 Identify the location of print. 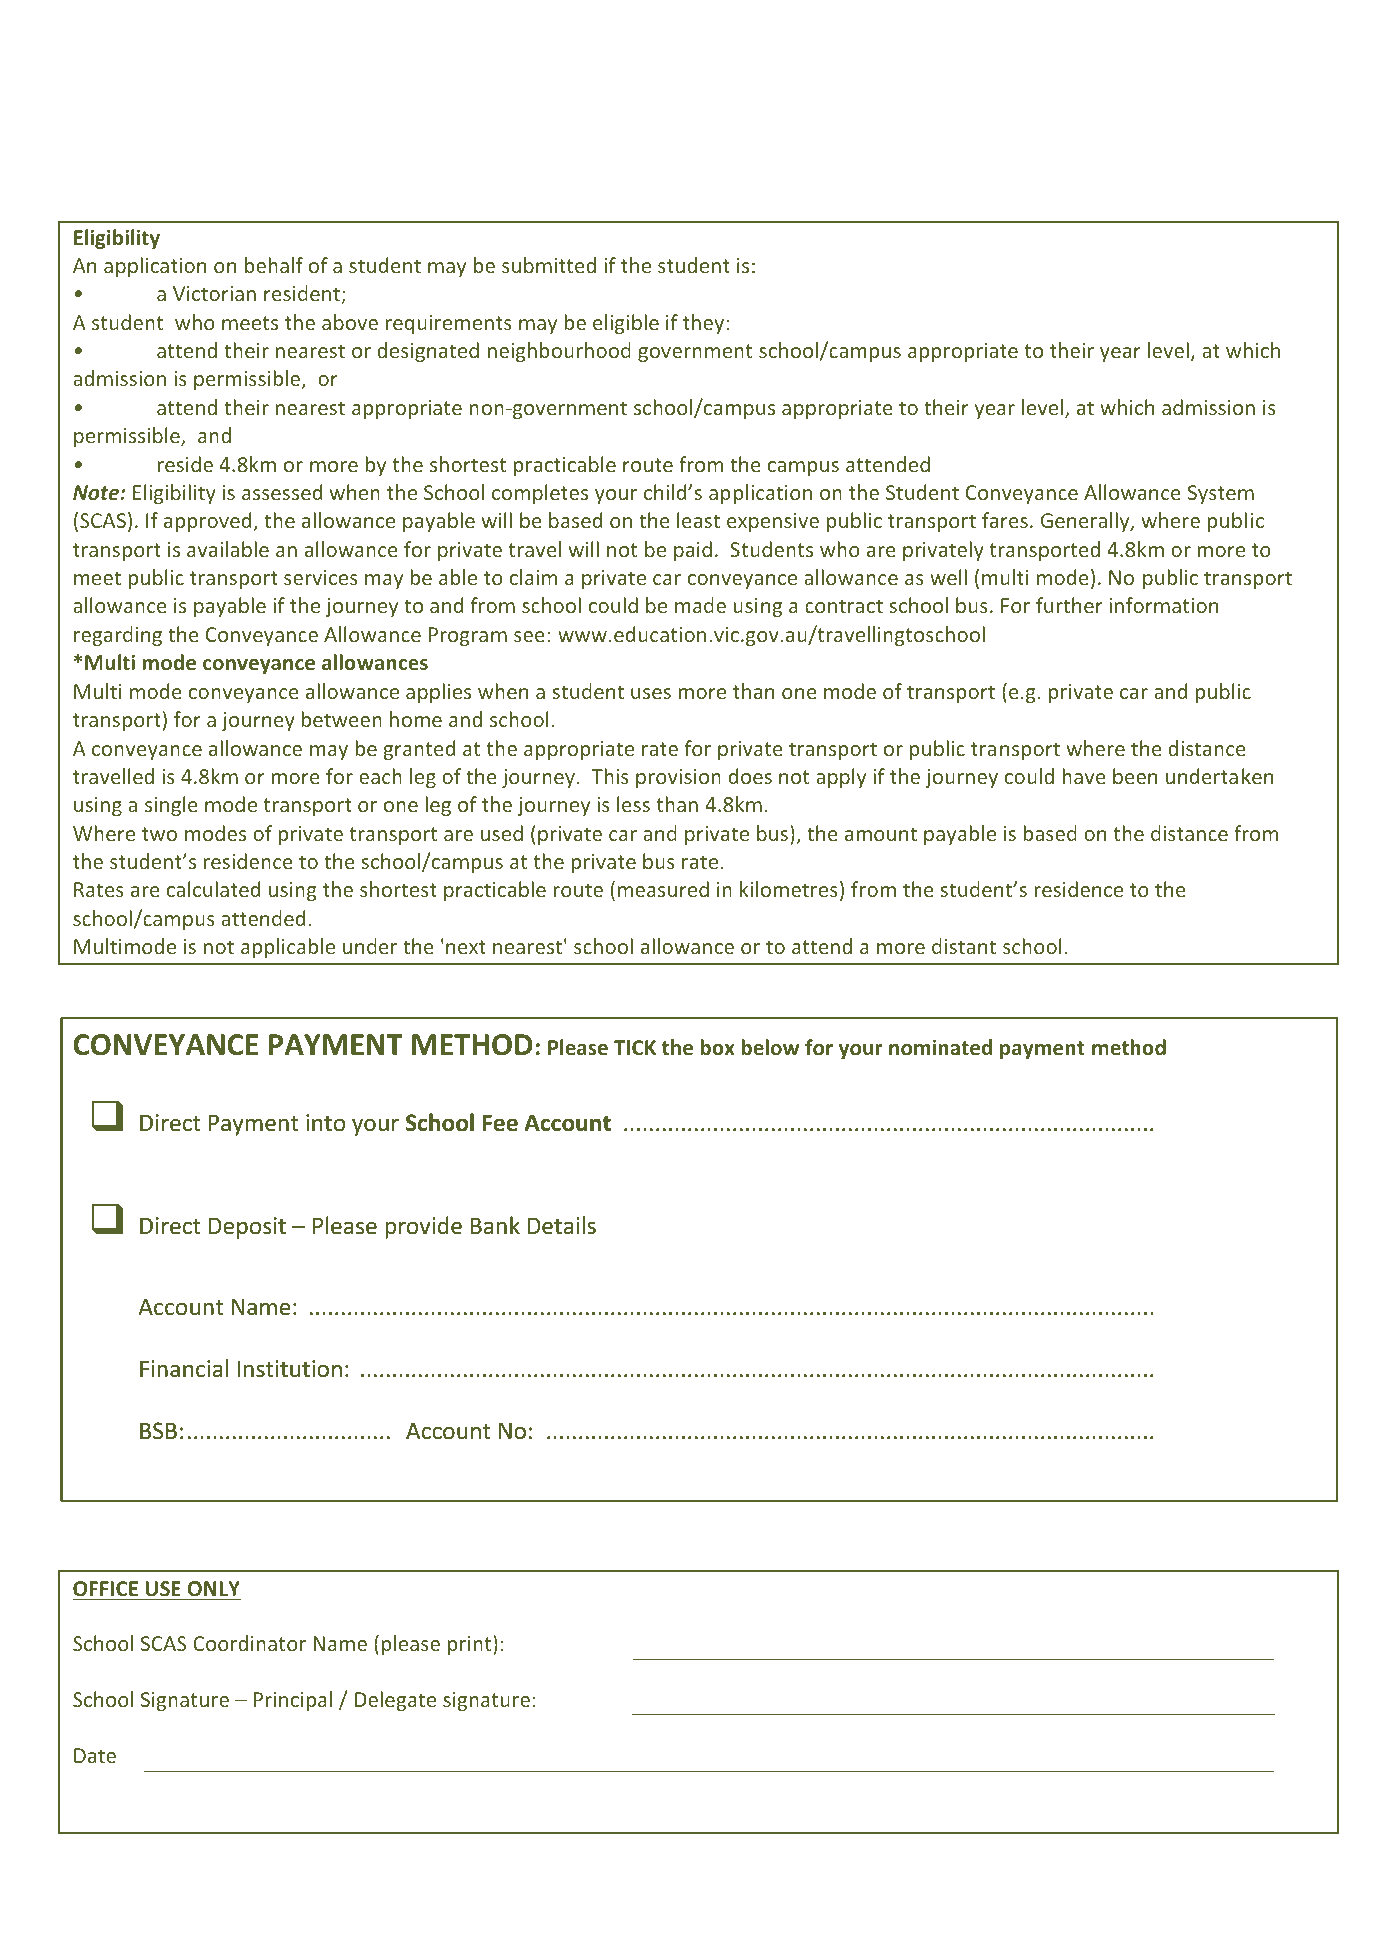
(471, 1645).
